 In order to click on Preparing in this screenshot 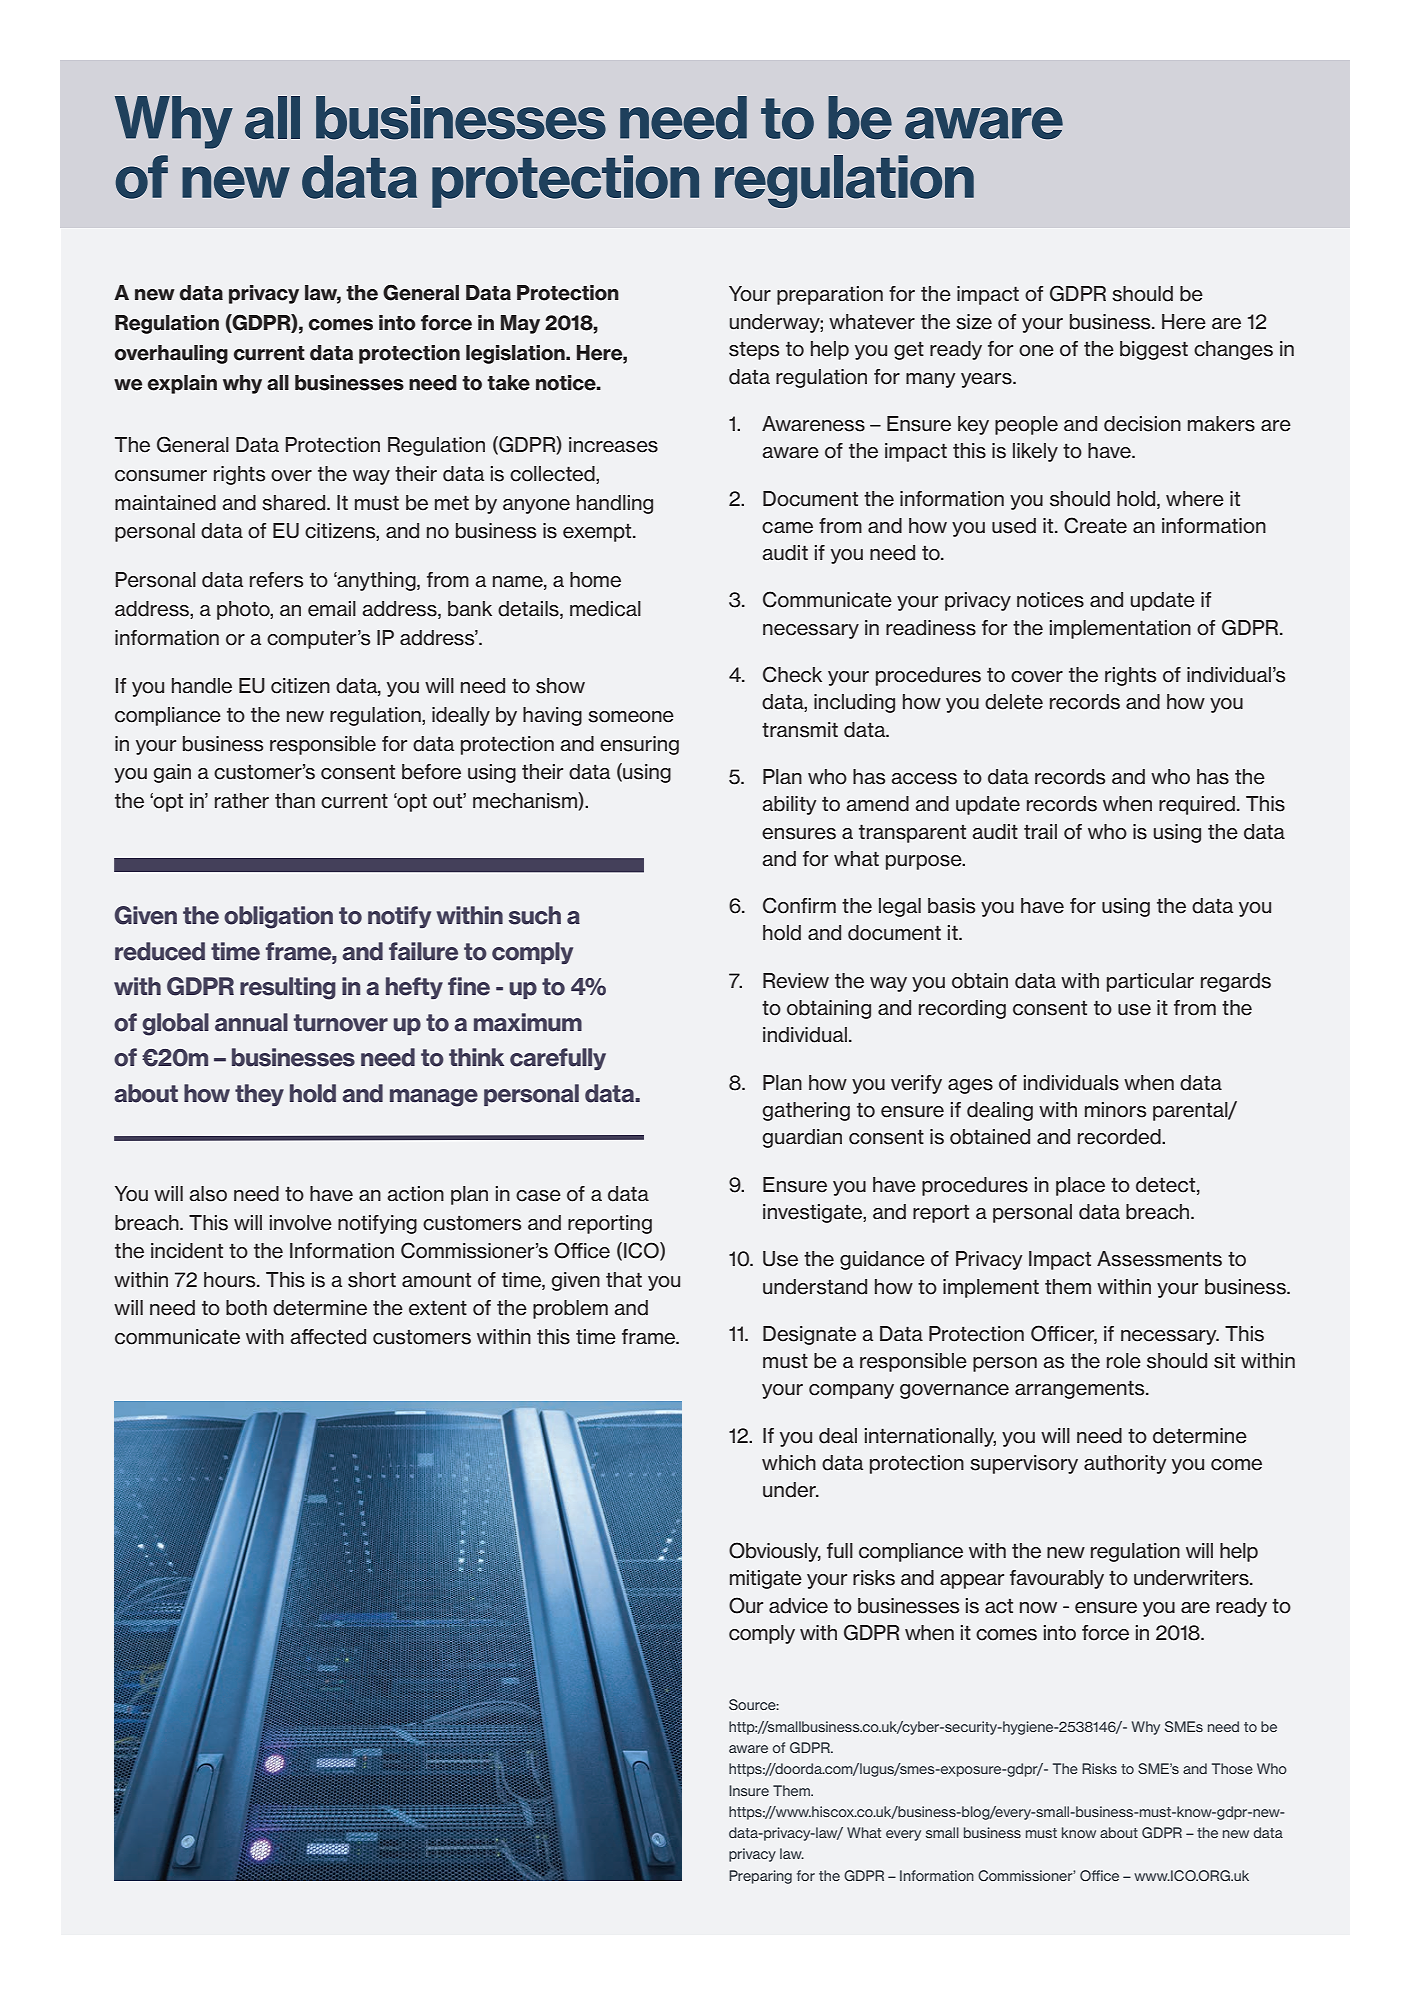, I will do `click(760, 1877)`.
